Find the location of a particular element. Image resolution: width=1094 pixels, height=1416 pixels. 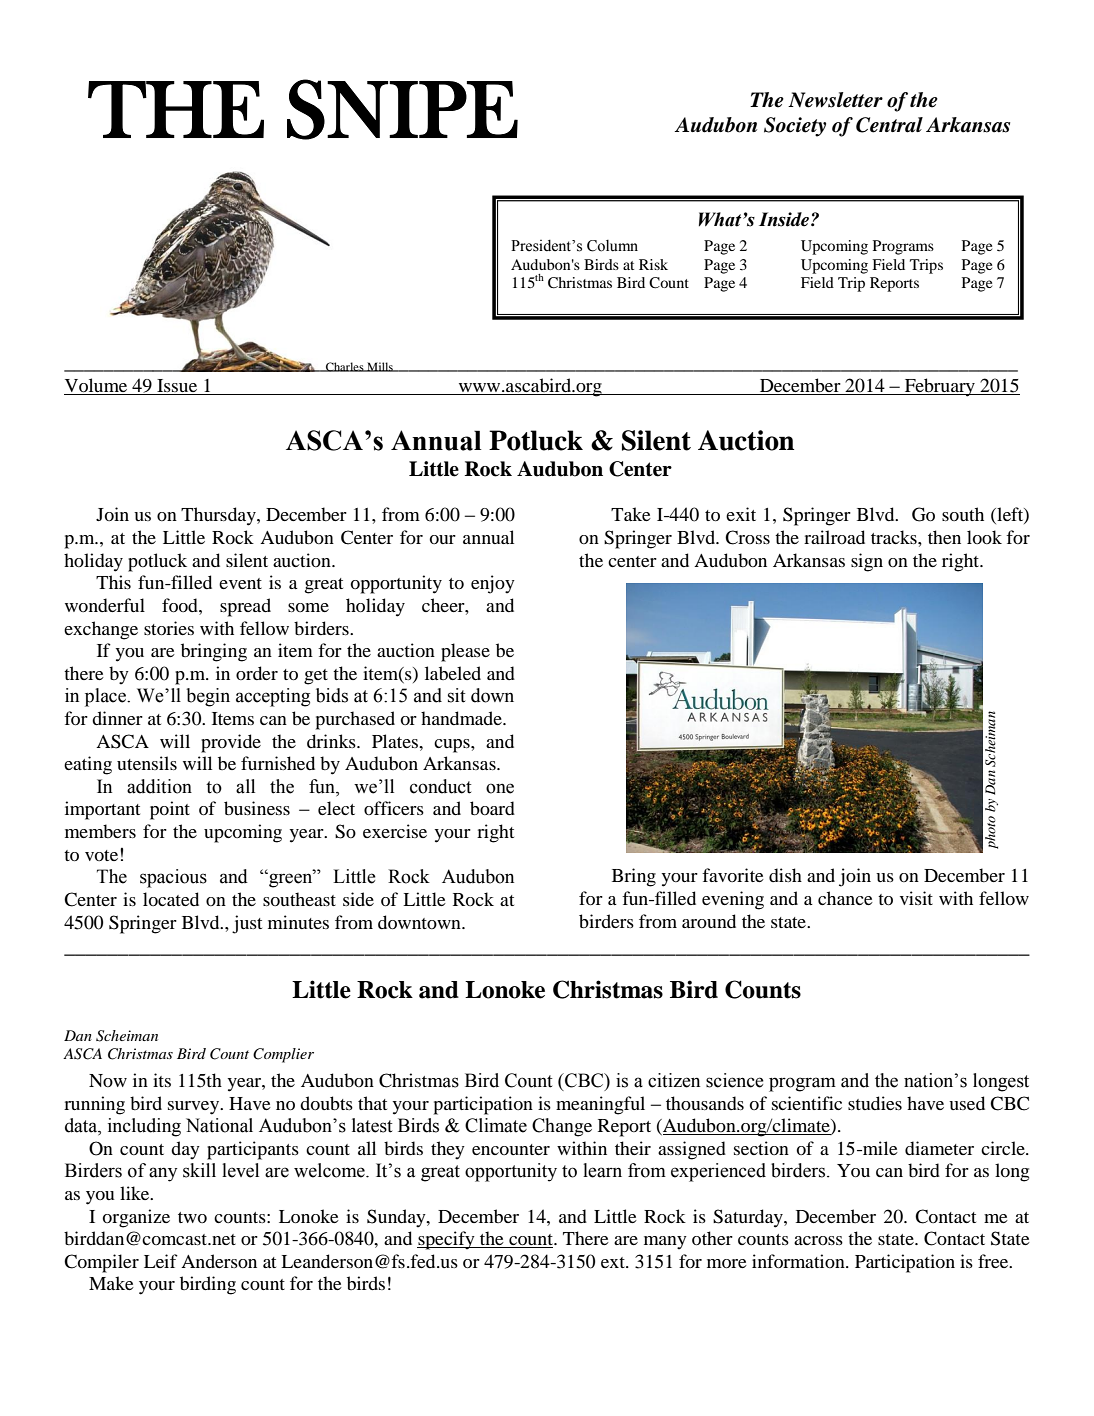

begin is located at coordinates (208, 697).
